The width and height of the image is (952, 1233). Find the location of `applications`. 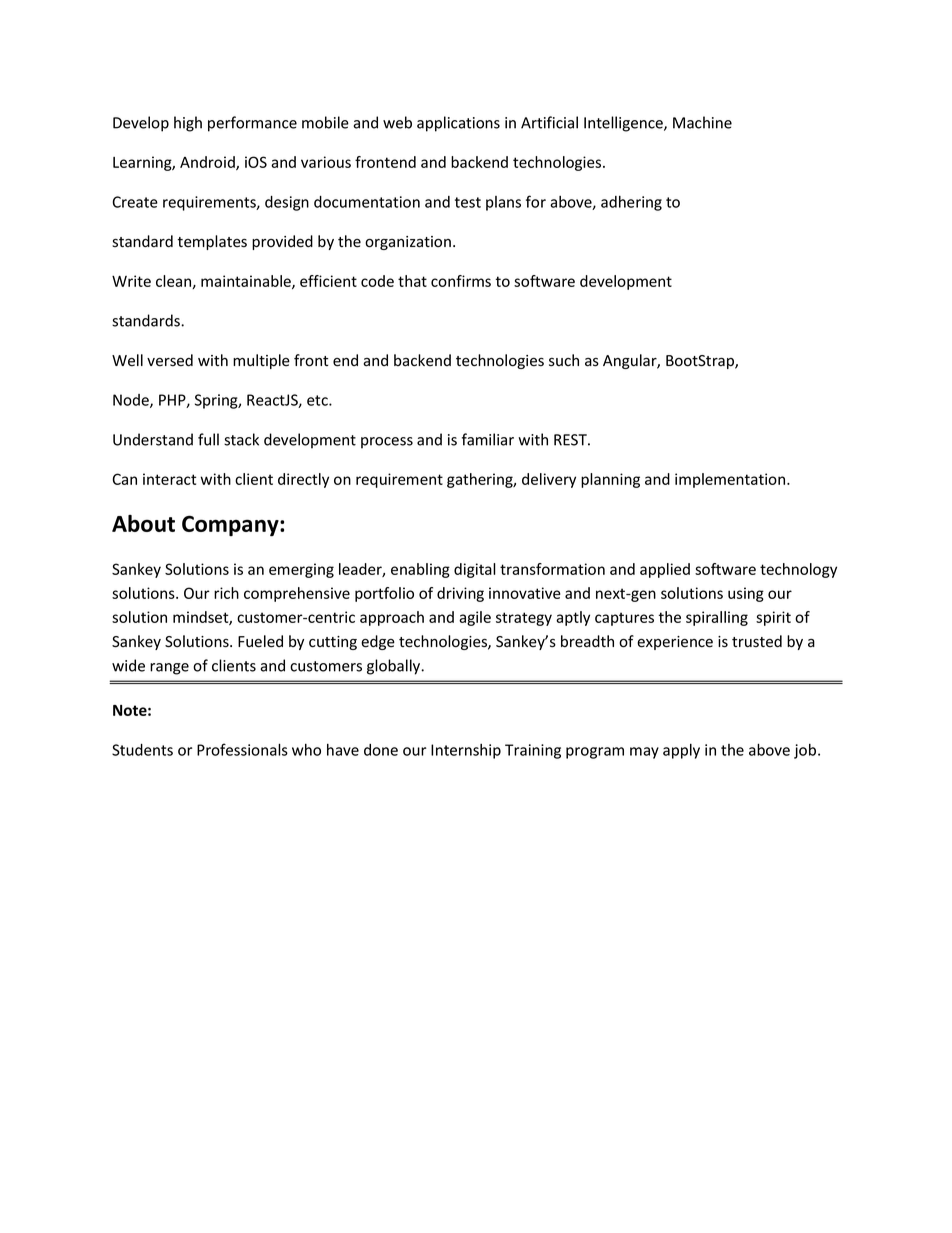

applications is located at coordinates (458, 124).
